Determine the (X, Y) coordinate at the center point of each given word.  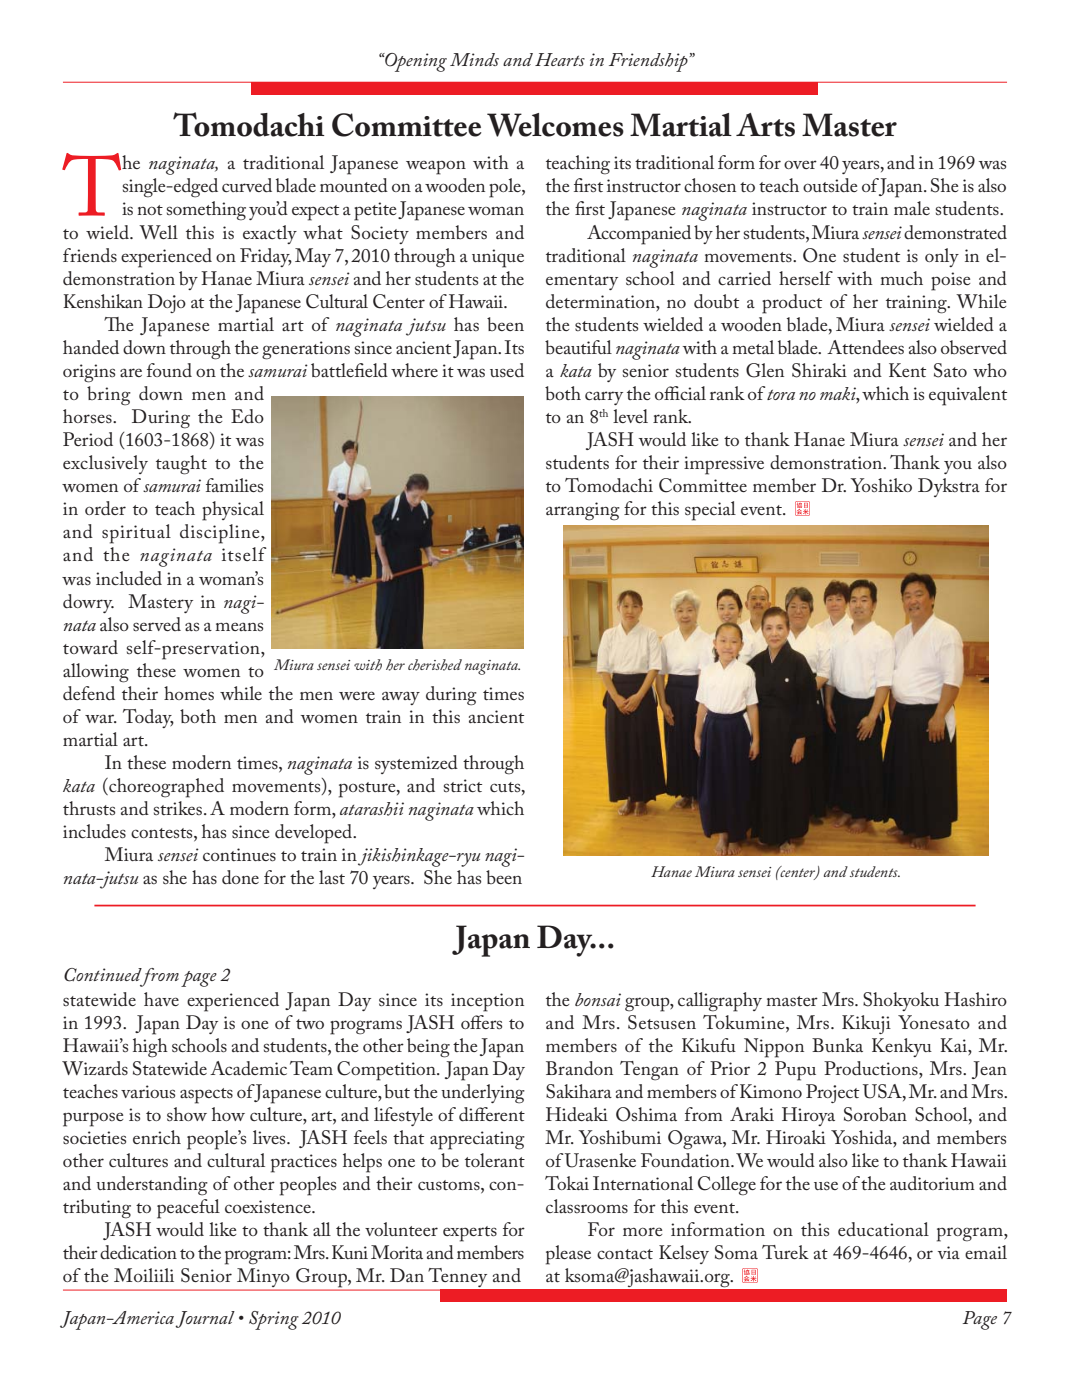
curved (247, 185)
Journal (205, 1319)
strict (463, 785)
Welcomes (555, 125)
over (800, 164)
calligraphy (720, 1002)
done (240, 877)
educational (883, 1229)
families (234, 485)
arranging (583, 511)
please (568, 1255)
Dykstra (949, 487)
